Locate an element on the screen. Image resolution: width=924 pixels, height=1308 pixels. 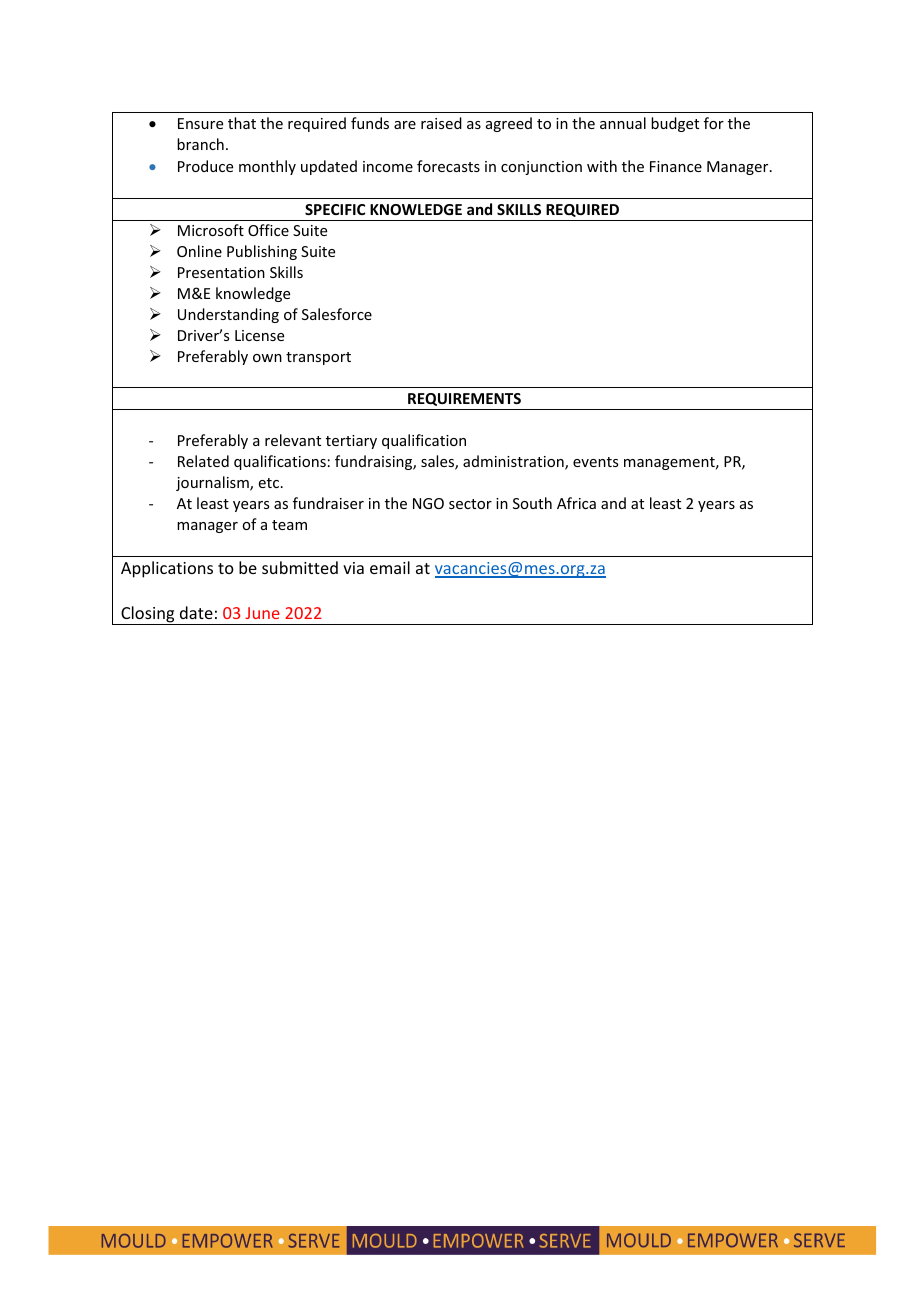
Online is located at coordinates (199, 251).
